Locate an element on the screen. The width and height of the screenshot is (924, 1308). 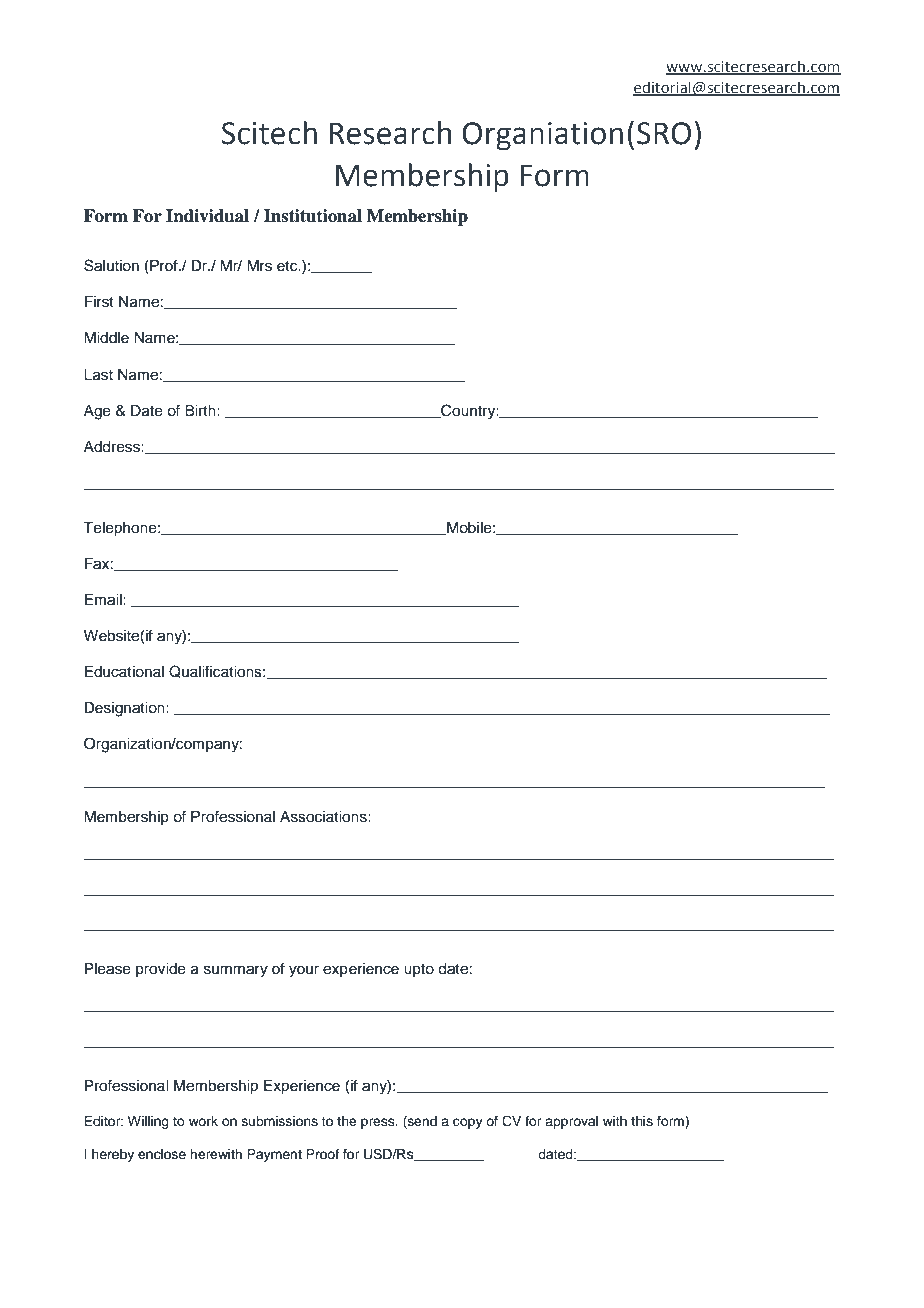
upto is located at coordinates (419, 970).
